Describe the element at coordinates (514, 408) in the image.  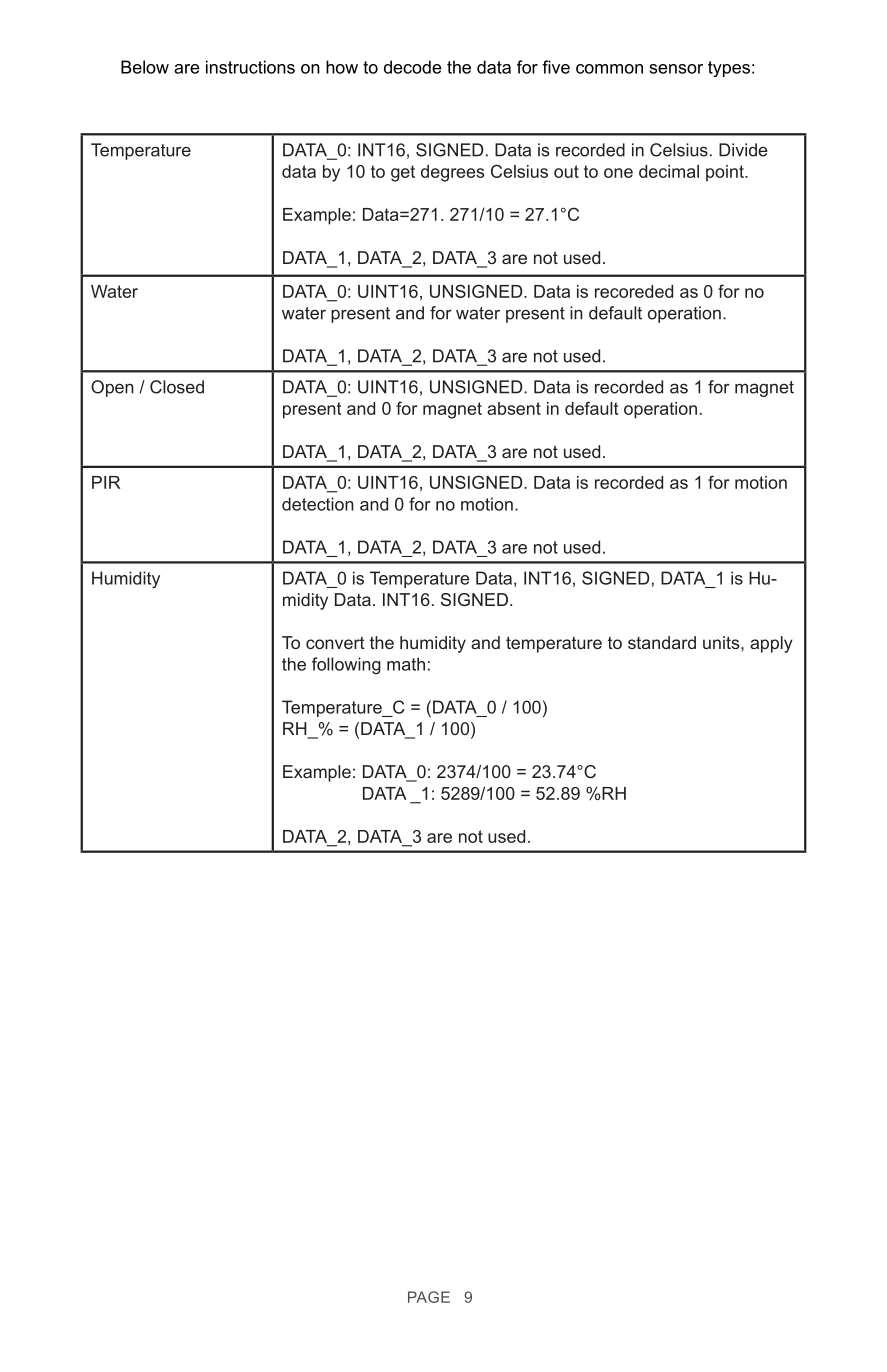
I see `absent` at that location.
